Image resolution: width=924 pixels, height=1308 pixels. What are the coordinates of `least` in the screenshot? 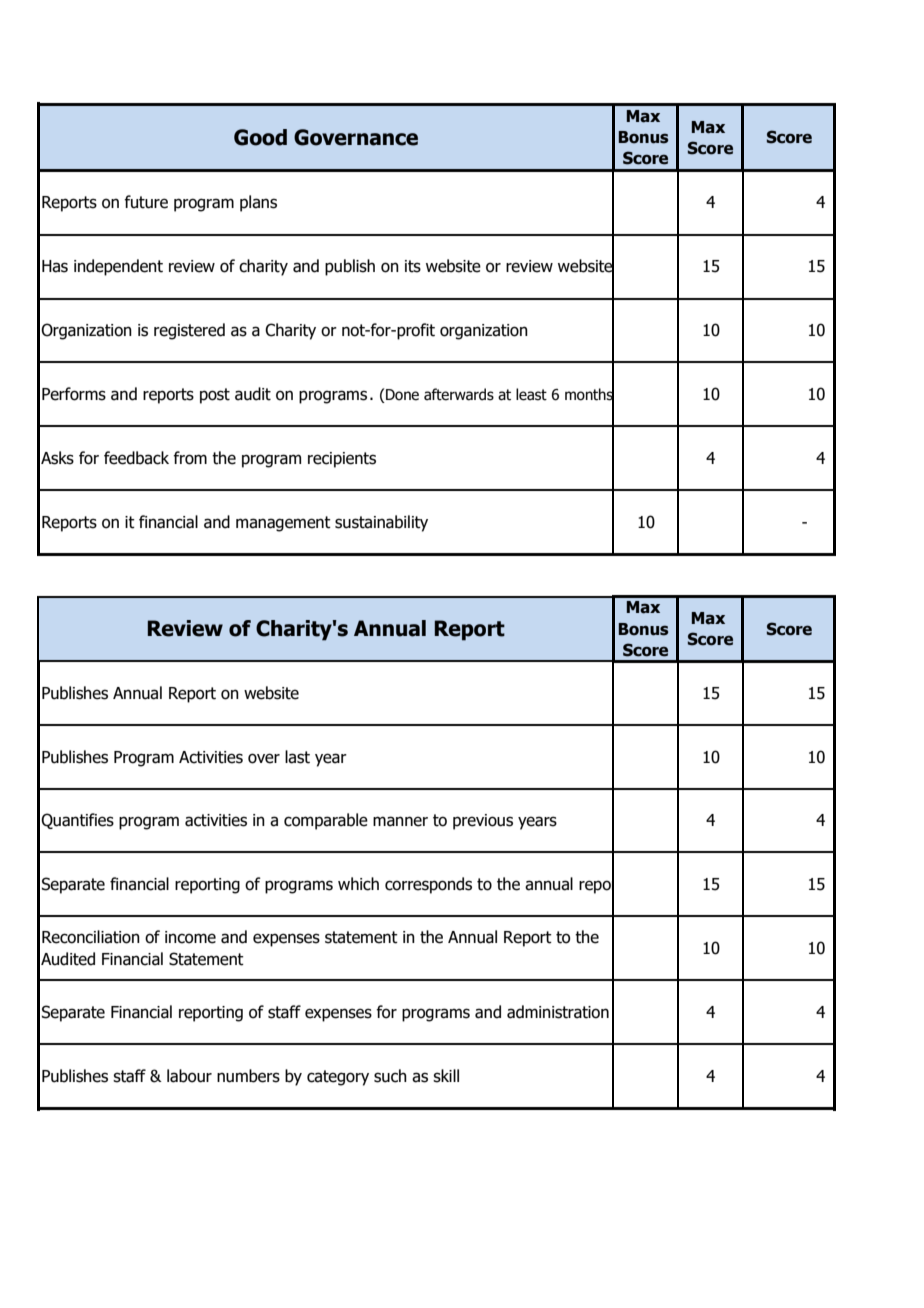 It's located at (531, 394).
